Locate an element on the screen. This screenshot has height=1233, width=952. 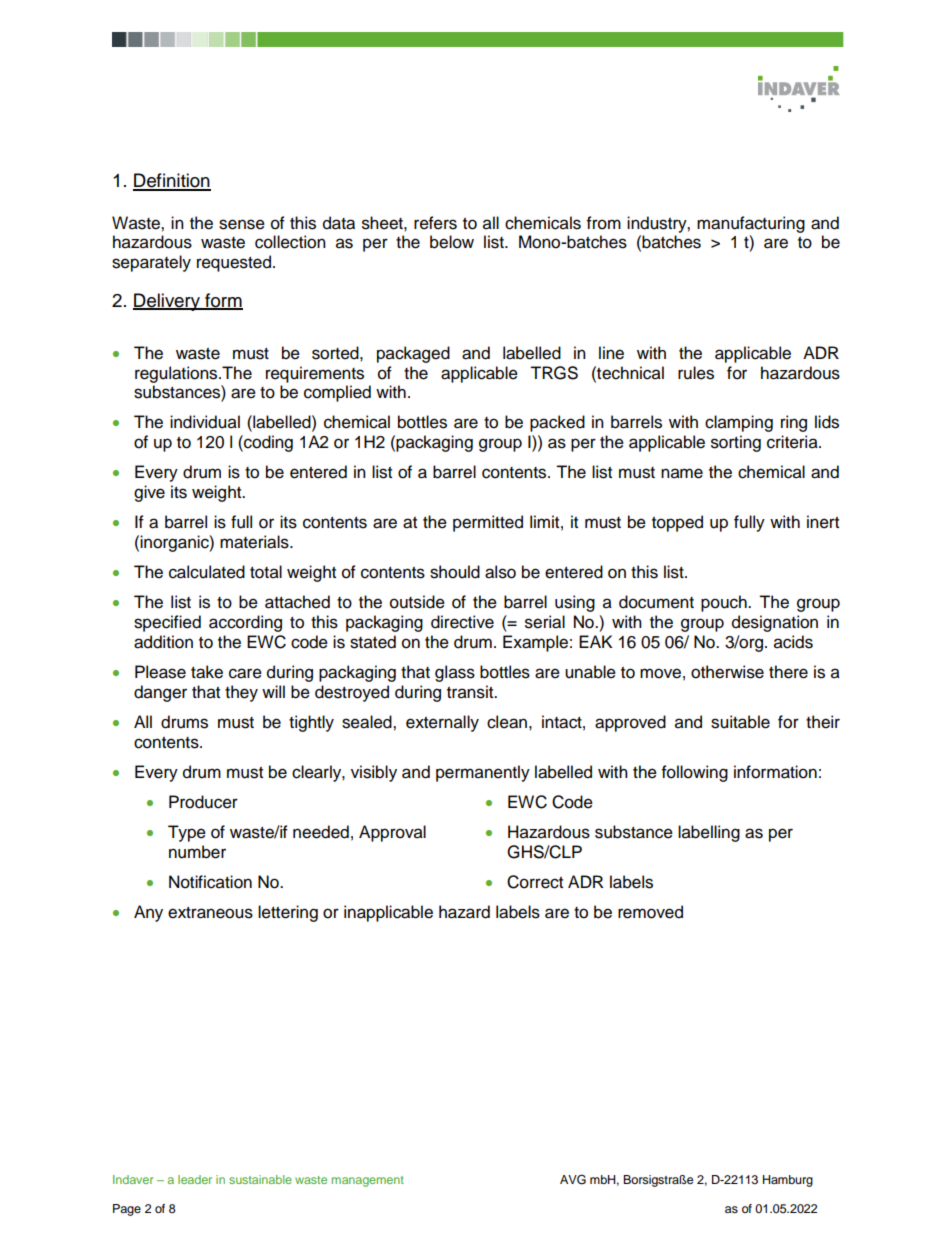
Correct is located at coordinates (535, 882).
